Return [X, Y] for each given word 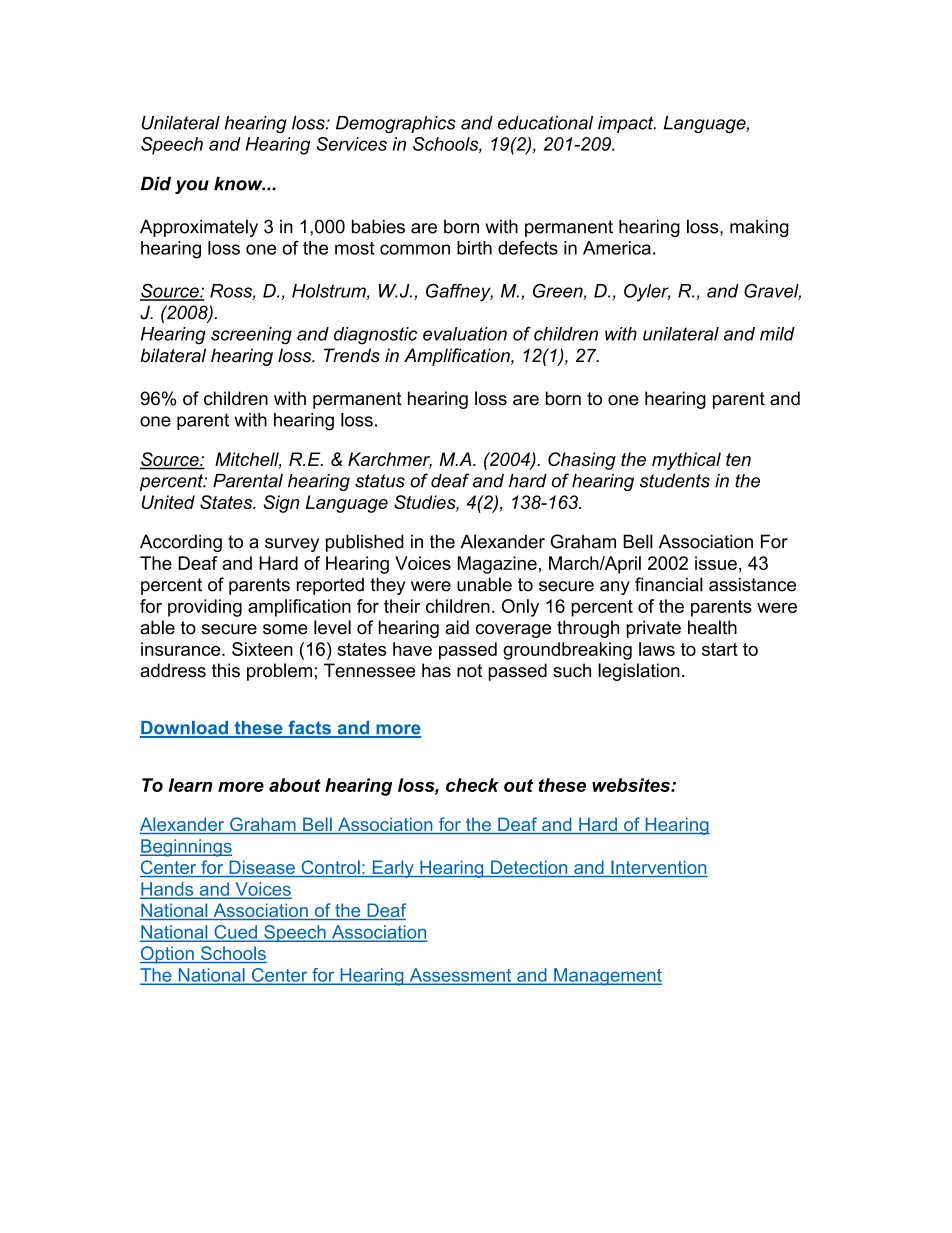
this [226, 670]
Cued [235, 933]
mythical [686, 461]
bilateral [173, 355]
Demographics [396, 124]
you [192, 187]
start [720, 649]
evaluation [465, 334]
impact [627, 124]
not [469, 671]
